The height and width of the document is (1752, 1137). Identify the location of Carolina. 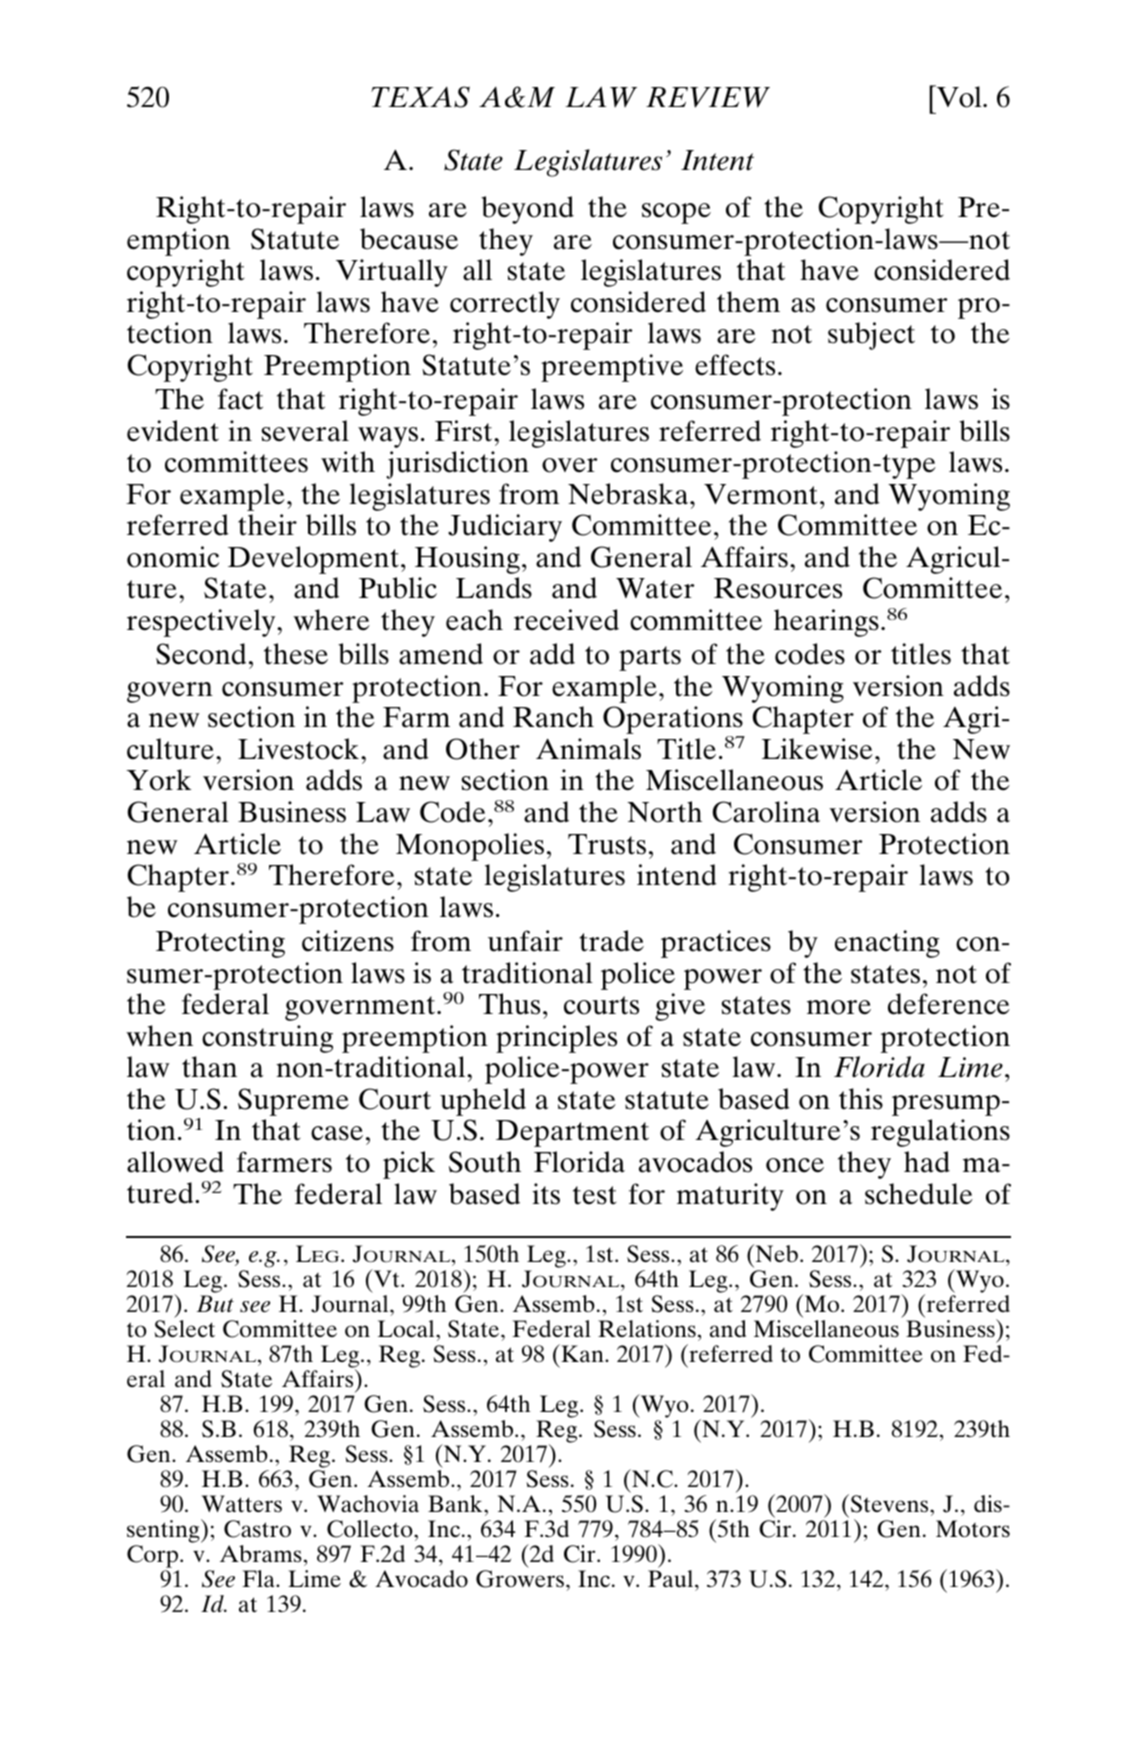
(766, 812).
